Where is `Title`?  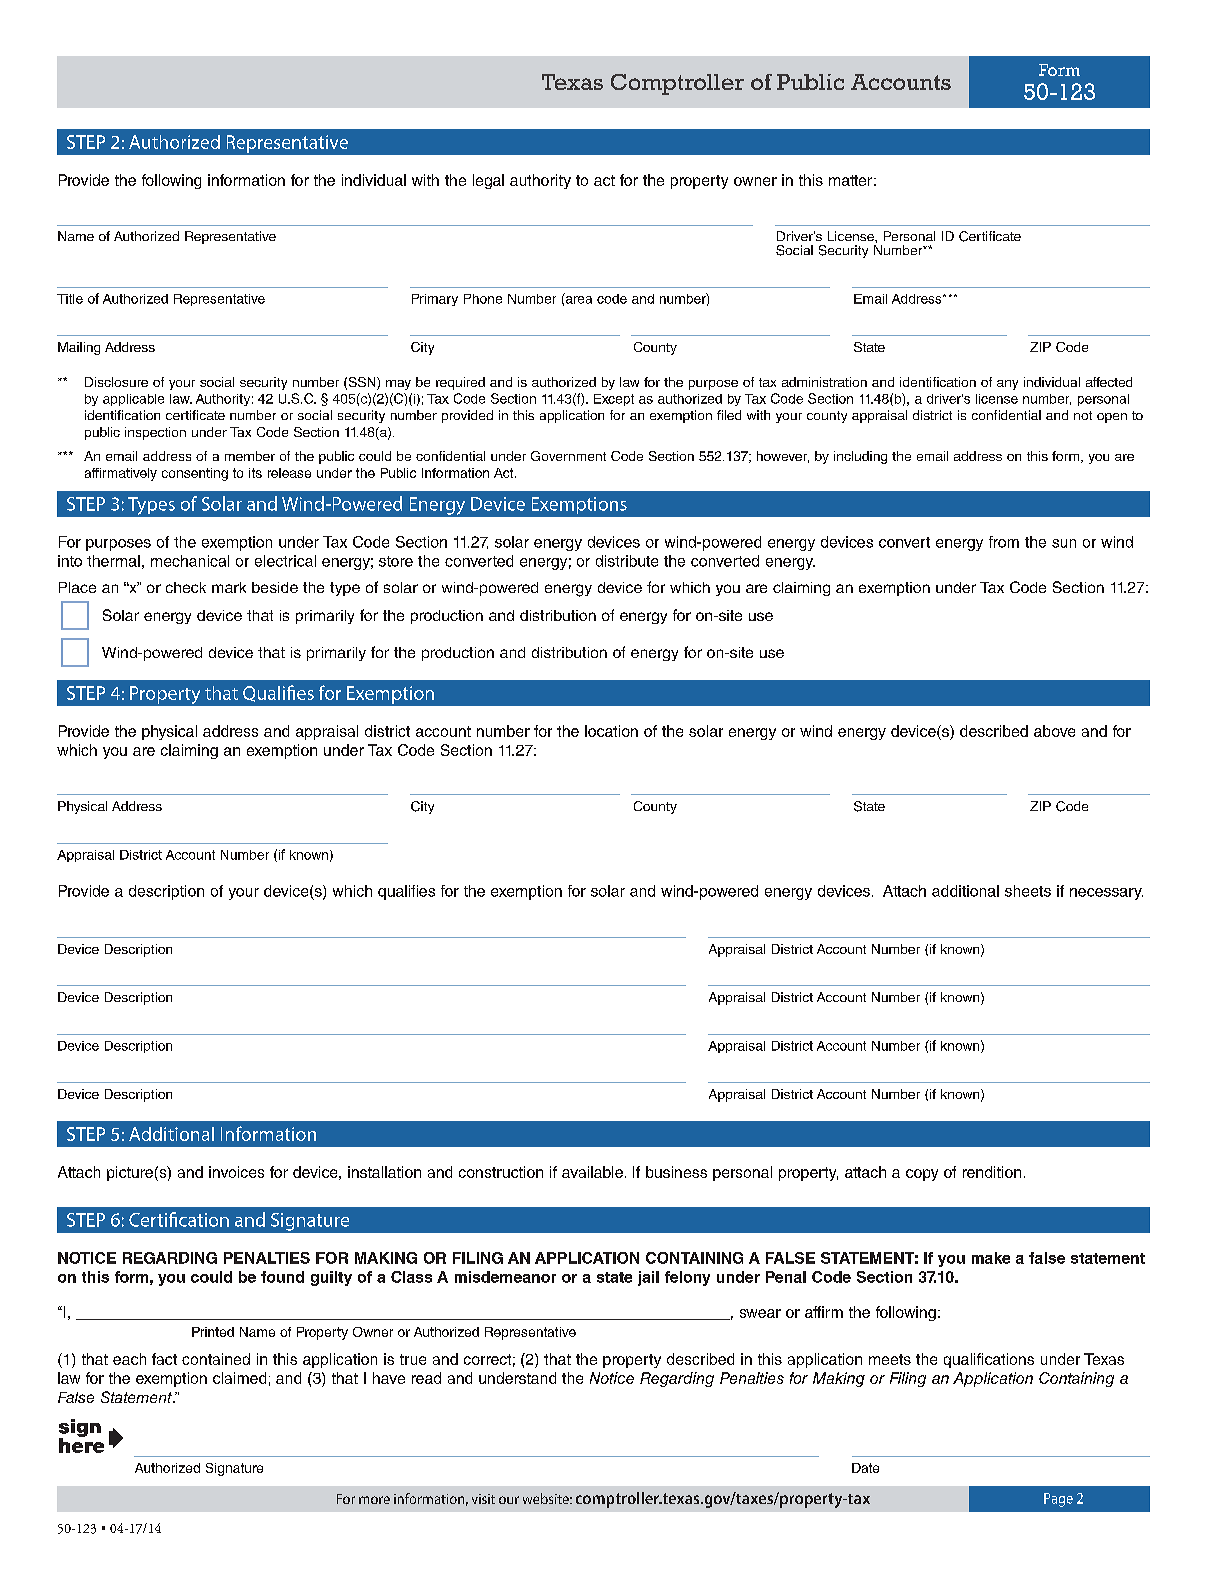
Title is located at coordinates (70, 299).
